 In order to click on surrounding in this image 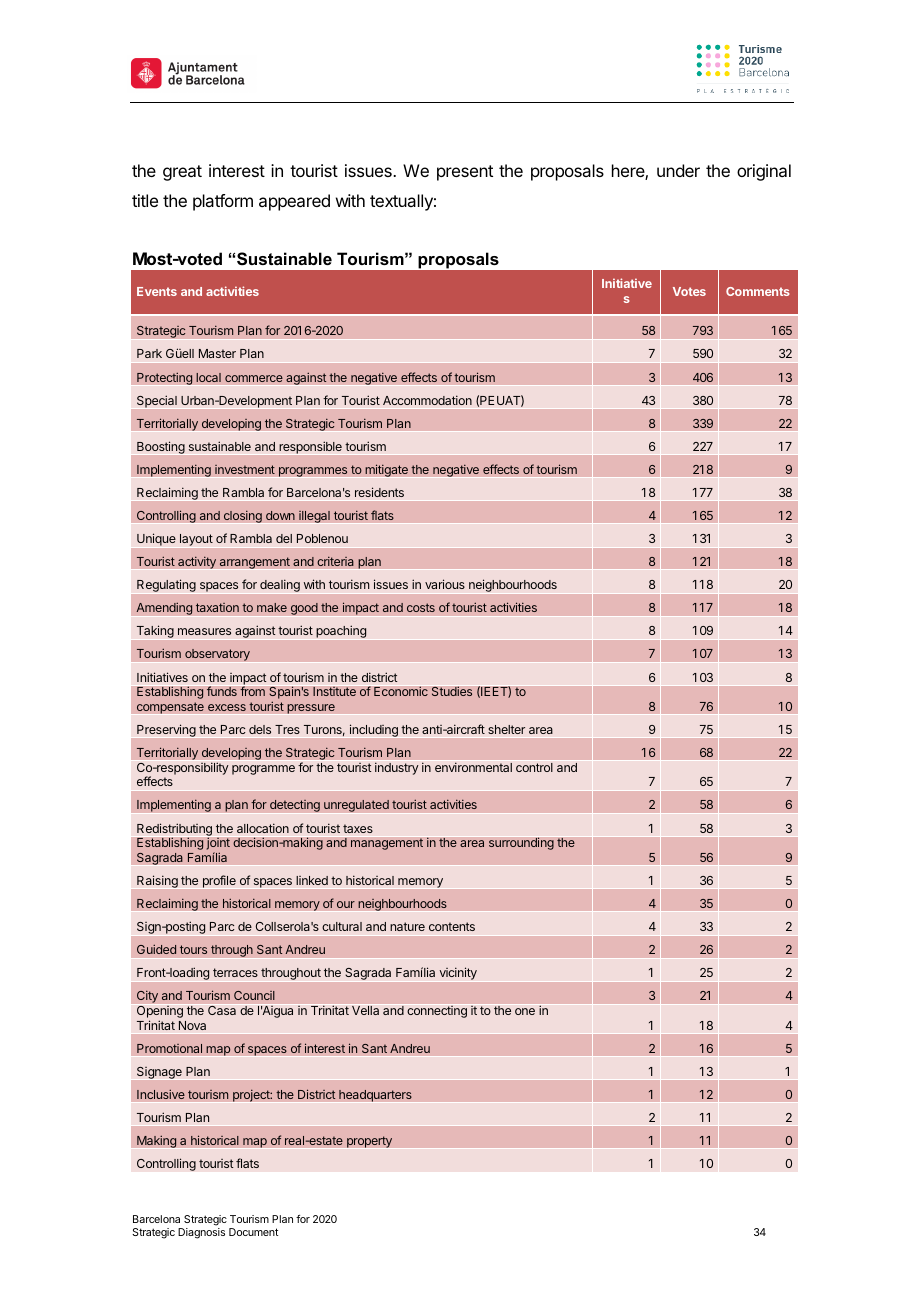, I will do `click(521, 843)`.
